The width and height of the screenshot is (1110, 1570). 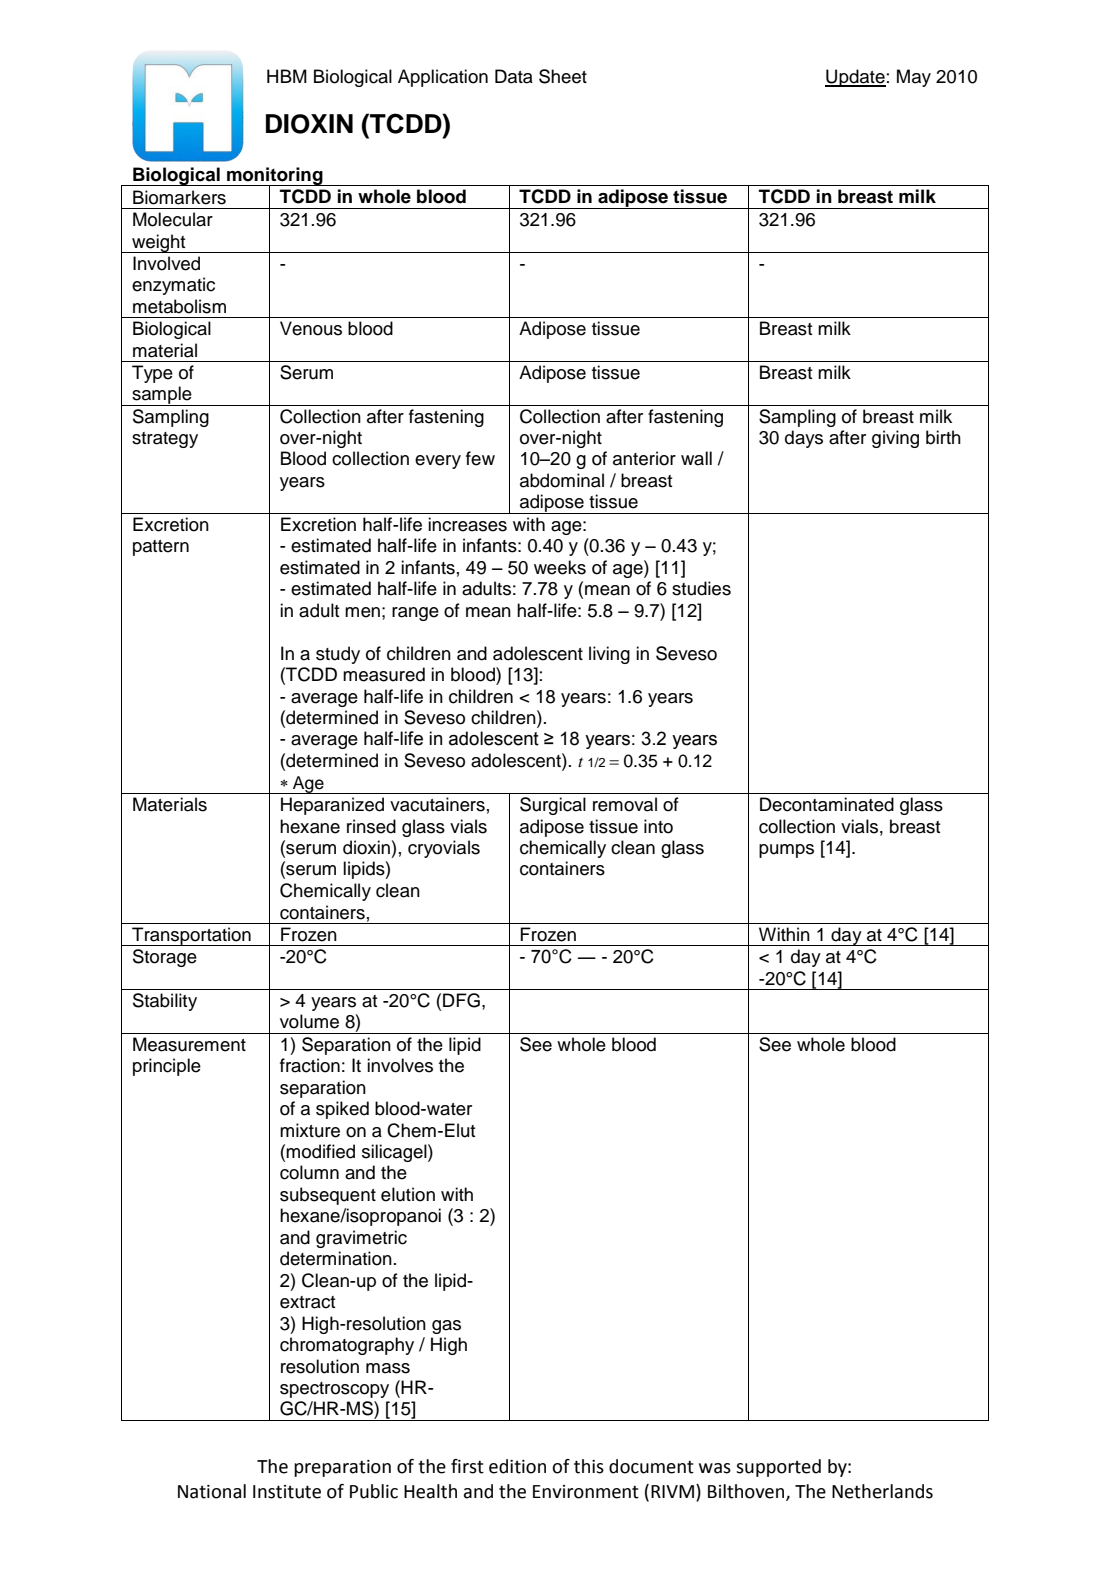 What do you see at coordinates (804, 439) in the screenshot?
I see `days` at bounding box center [804, 439].
